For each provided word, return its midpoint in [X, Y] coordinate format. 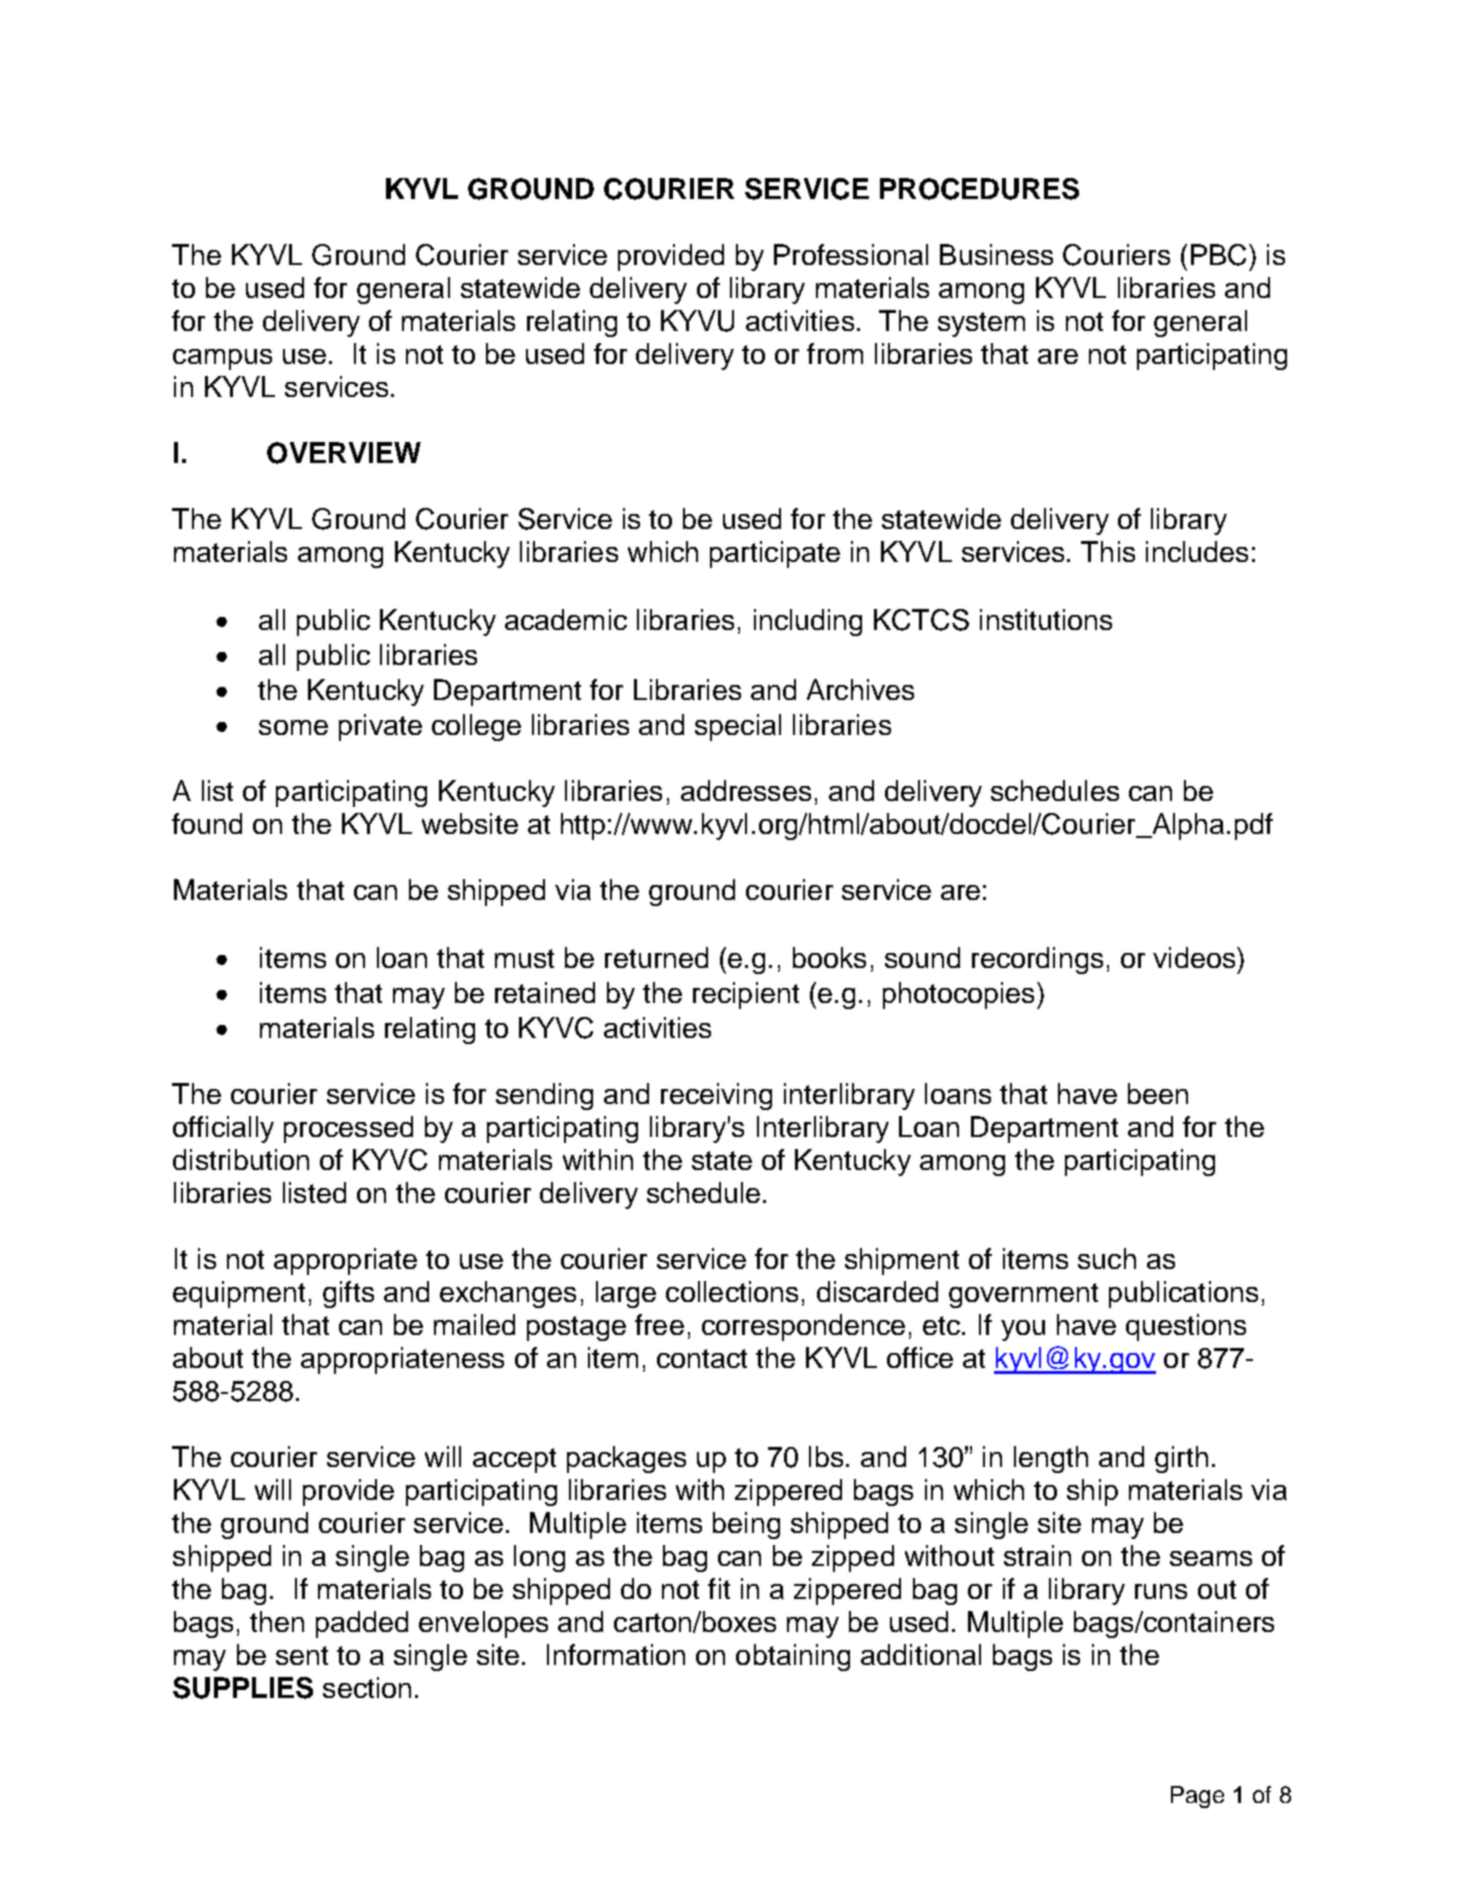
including [808, 622]
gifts [348, 1294]
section [367, 1687]
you [1023, 1330]
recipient [746, 995]
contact [702, 1358]
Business [996, 254]
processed [348, 1129]
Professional [851, 254]
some [293, 727]
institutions [1046, 619]
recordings [1037, 960]
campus [222, 359]
